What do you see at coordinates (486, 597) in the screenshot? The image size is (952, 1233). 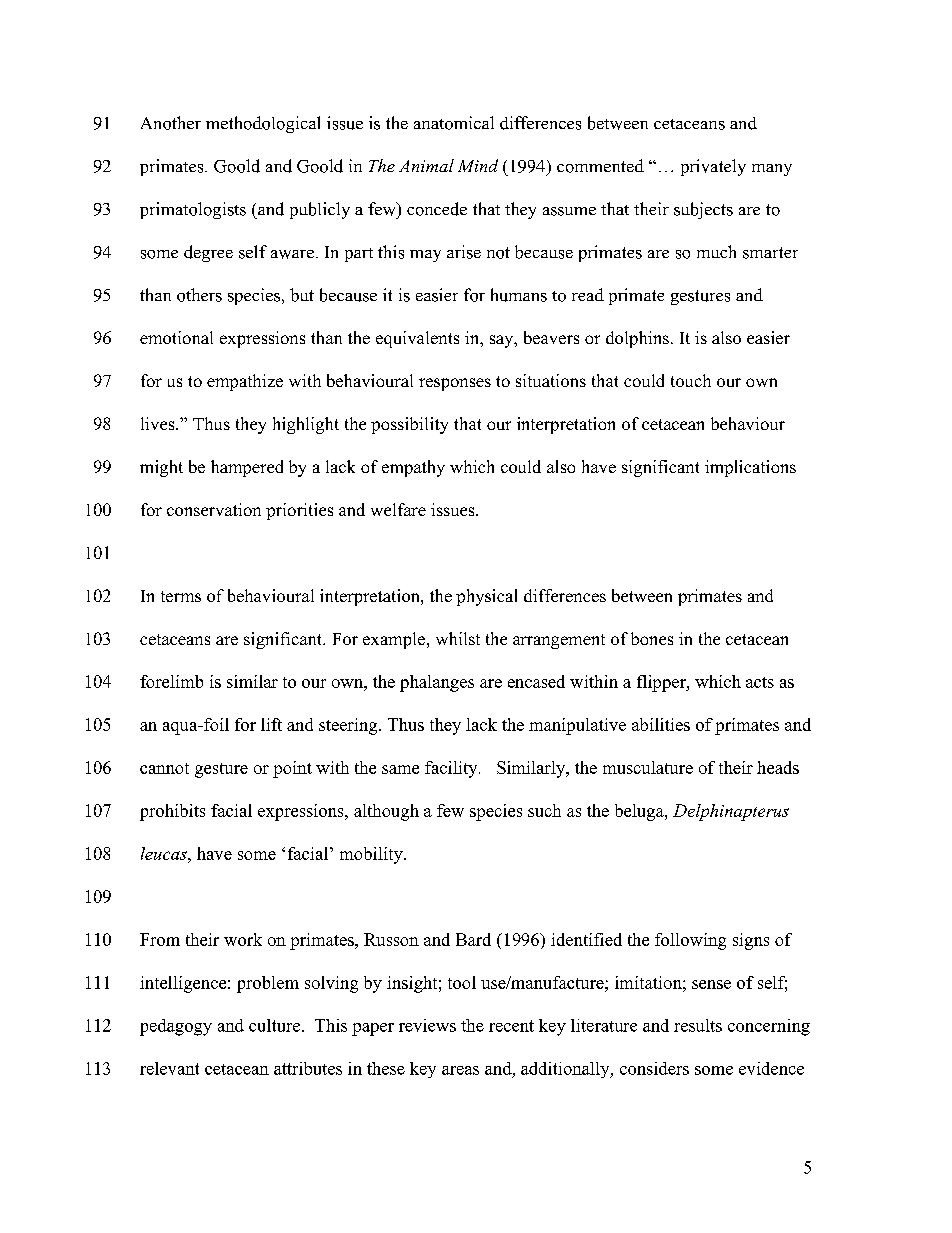 I see `physical` at bounding box center [486, 597].
